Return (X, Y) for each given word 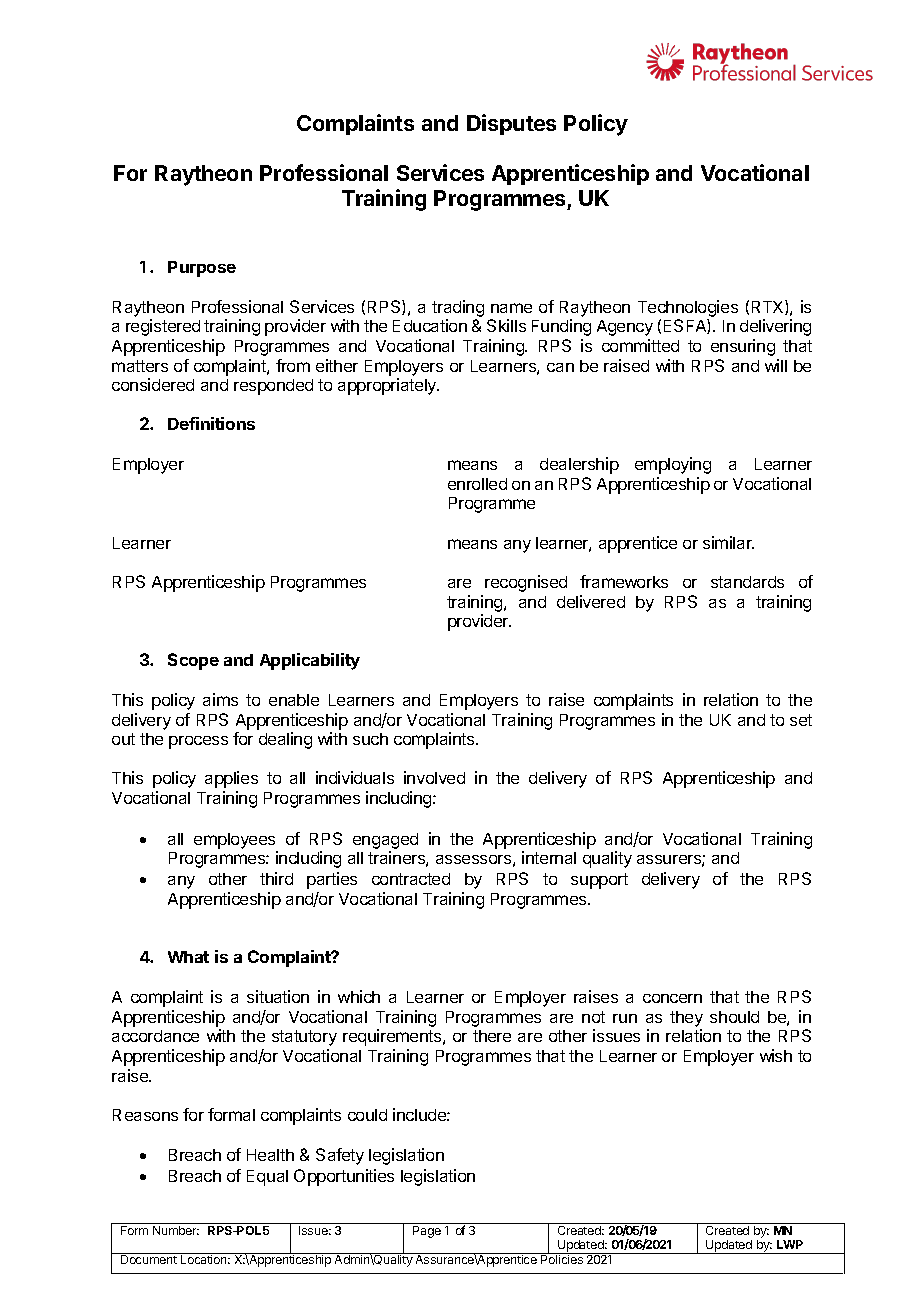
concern (672, 998)
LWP (790, 1244)
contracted (411, 879)
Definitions (211, 423)
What (188, 957)
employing (673, 465)
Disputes (511, 124)
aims (220, 699)
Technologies (688, 308)
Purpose (202, 269)
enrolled (477, 484)
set (801, 720)
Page (427, 1232)
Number (176, 1230)
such (370, 739)
